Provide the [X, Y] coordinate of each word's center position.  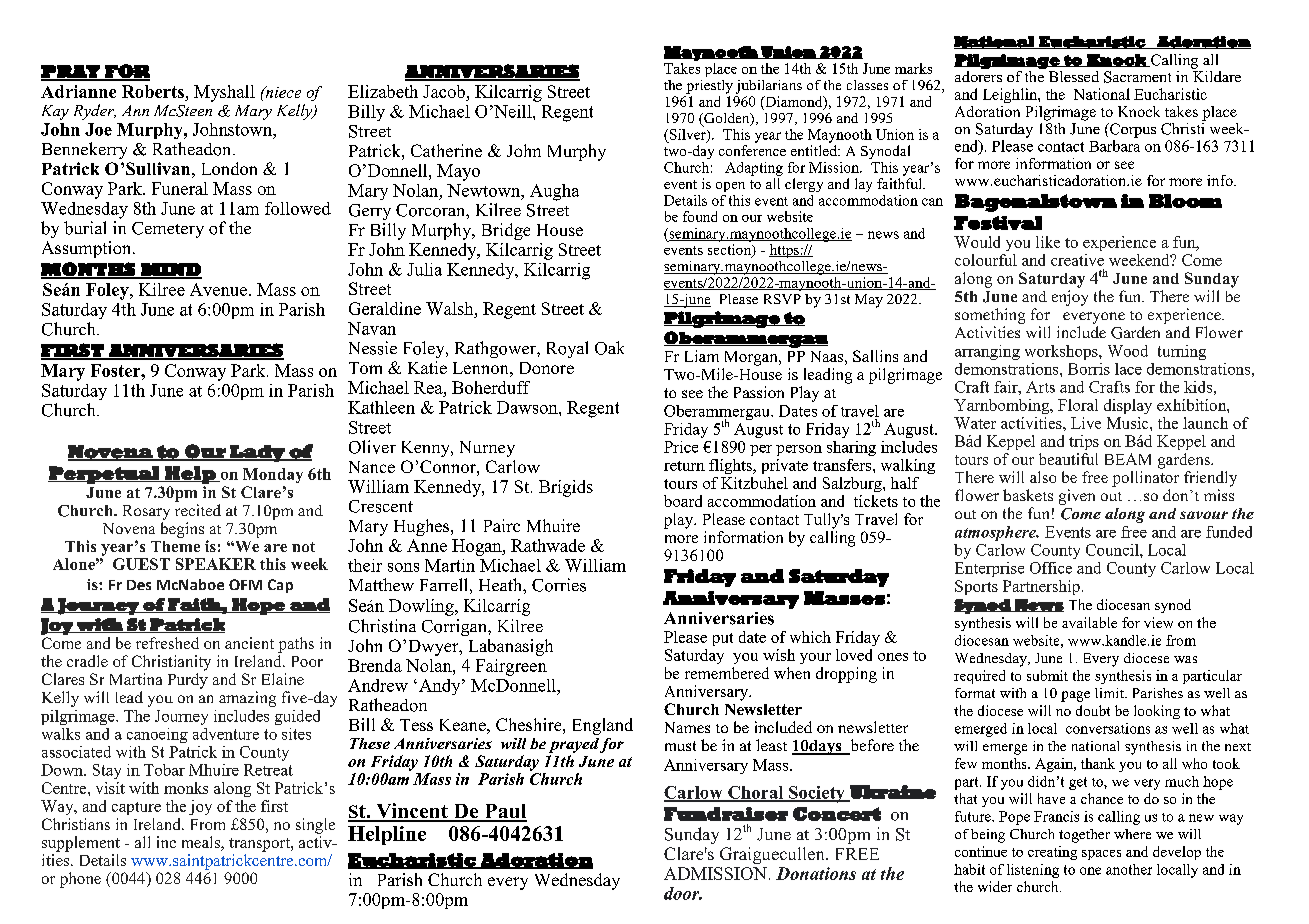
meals [202, 843]
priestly [709, 87]
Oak [609, 348]
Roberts [153, 91]
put [723, 639]
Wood [1128, 351]
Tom [365, 368]
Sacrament [1137, 77]
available [1089, 622]
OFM [245, 584]
